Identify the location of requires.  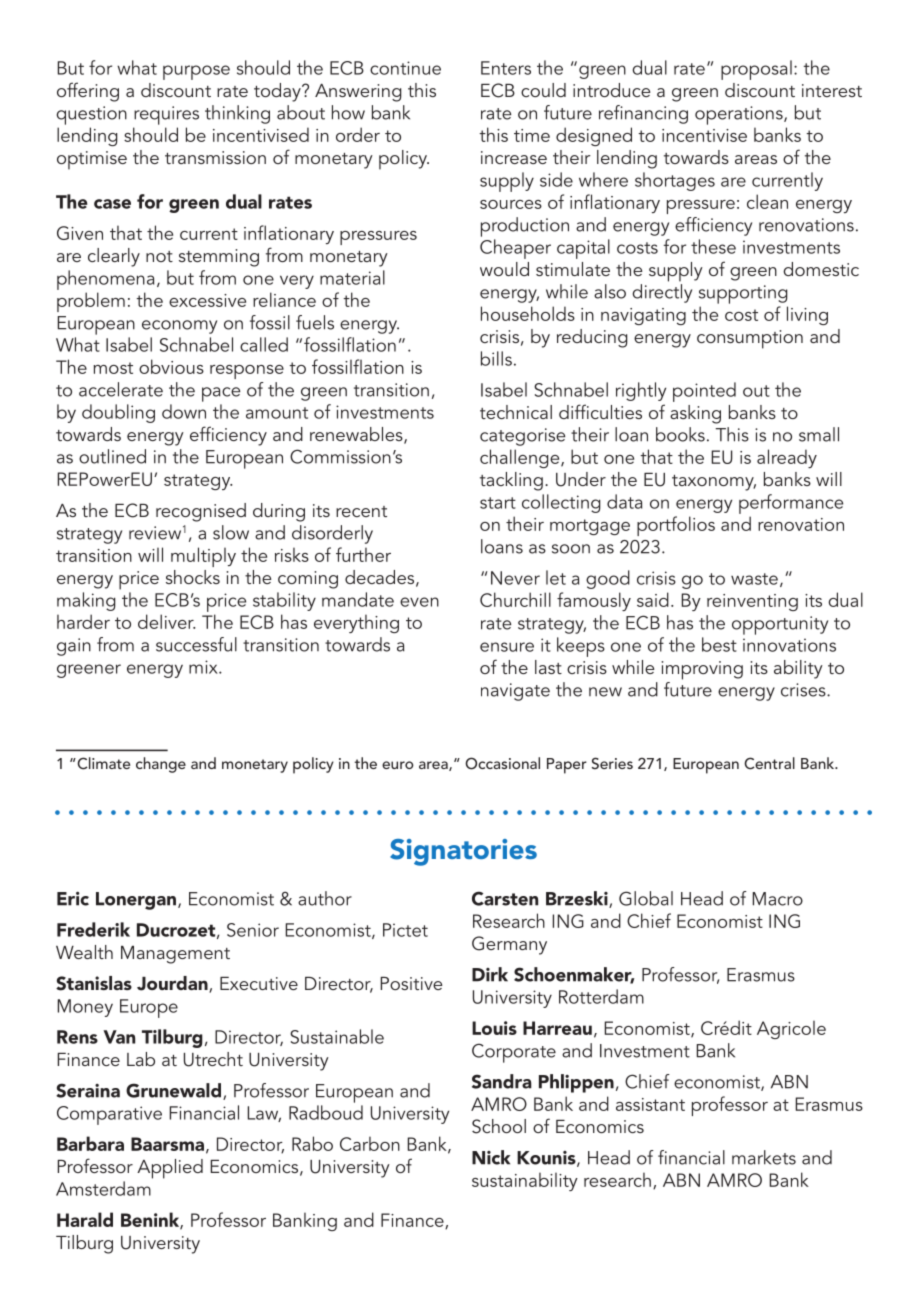
(166, 115).
